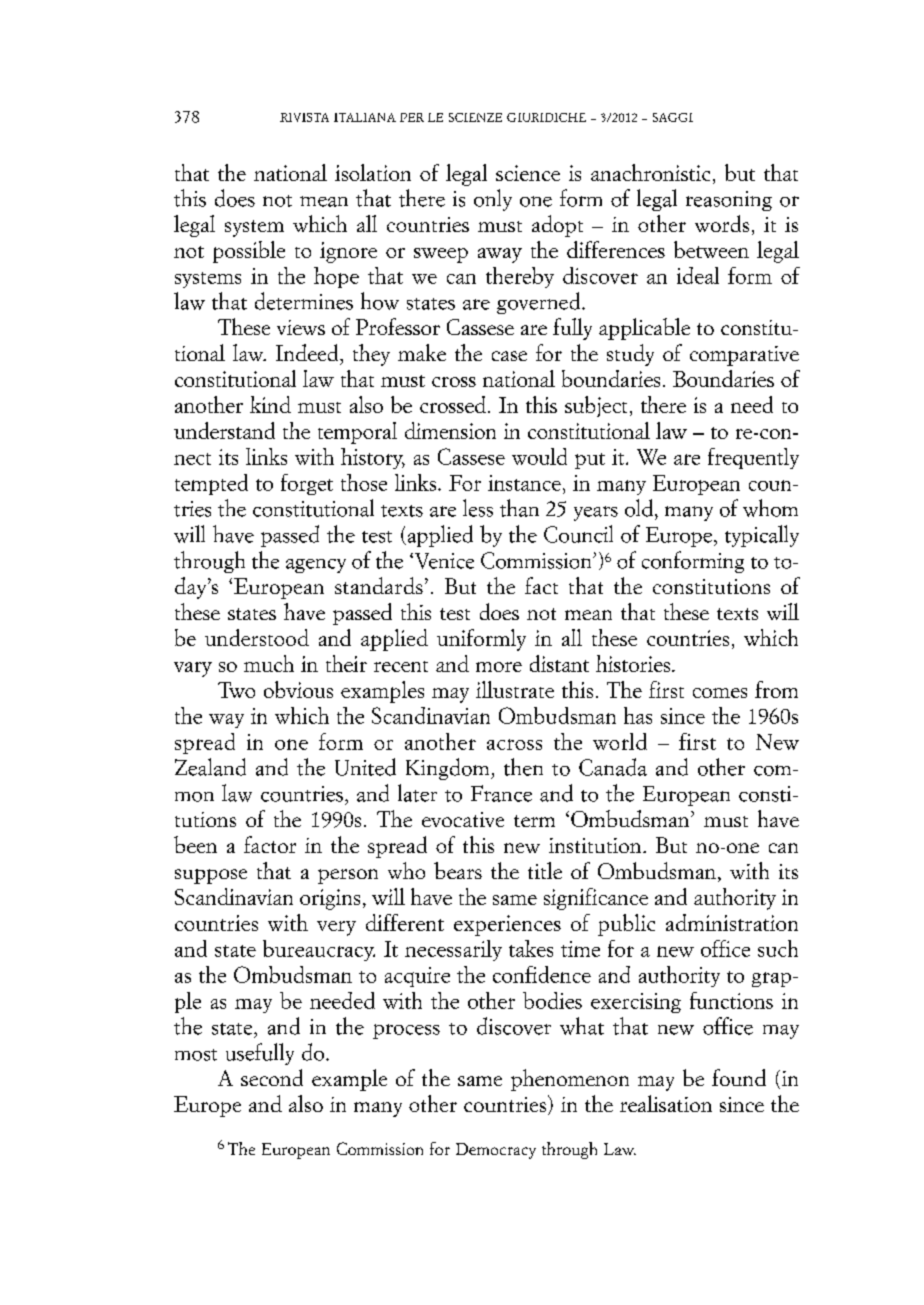 The width and height of the page is (924, 1305). Describe the element at coordinates (524, 483) in the page. I see `instance` at that location.
